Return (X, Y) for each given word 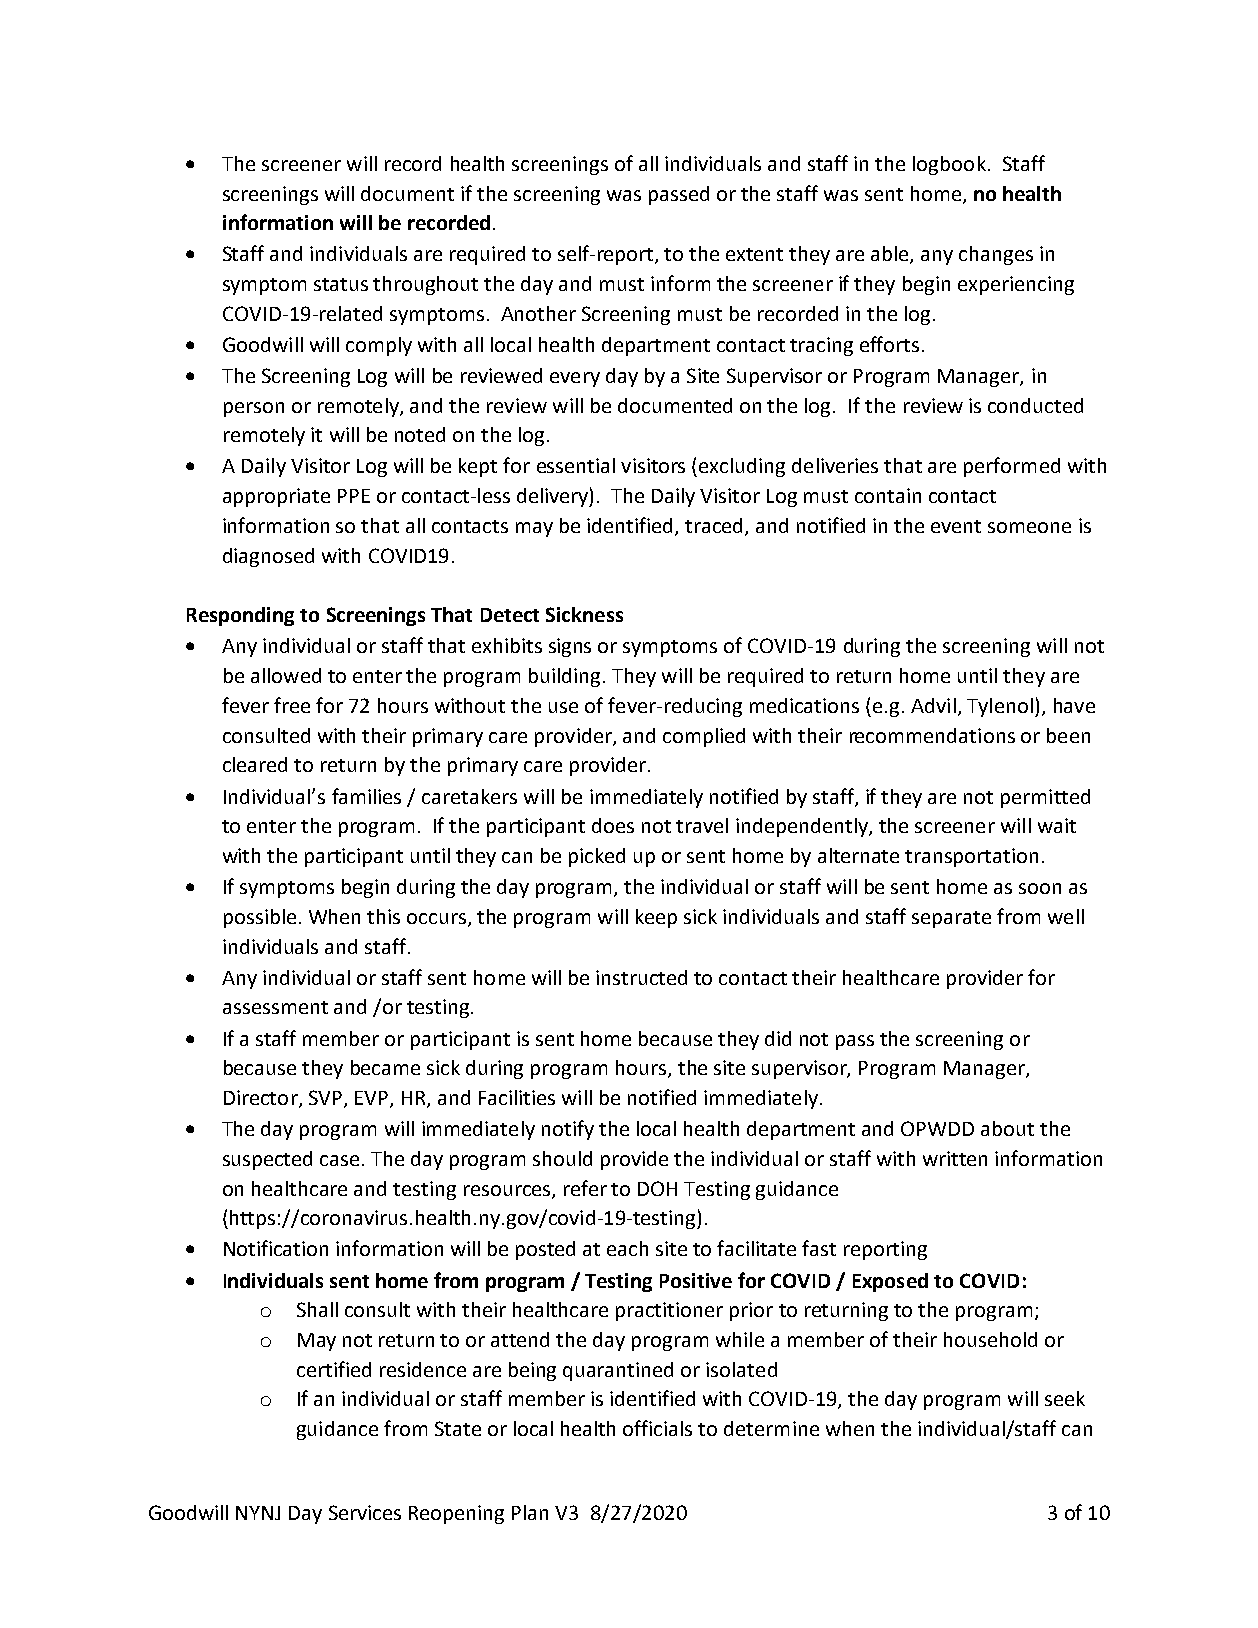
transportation (971, 857)
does (613, 825)
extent (754, 254)
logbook (949, 165)
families (366, 796)
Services (365, 1512)
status (341, 284)
